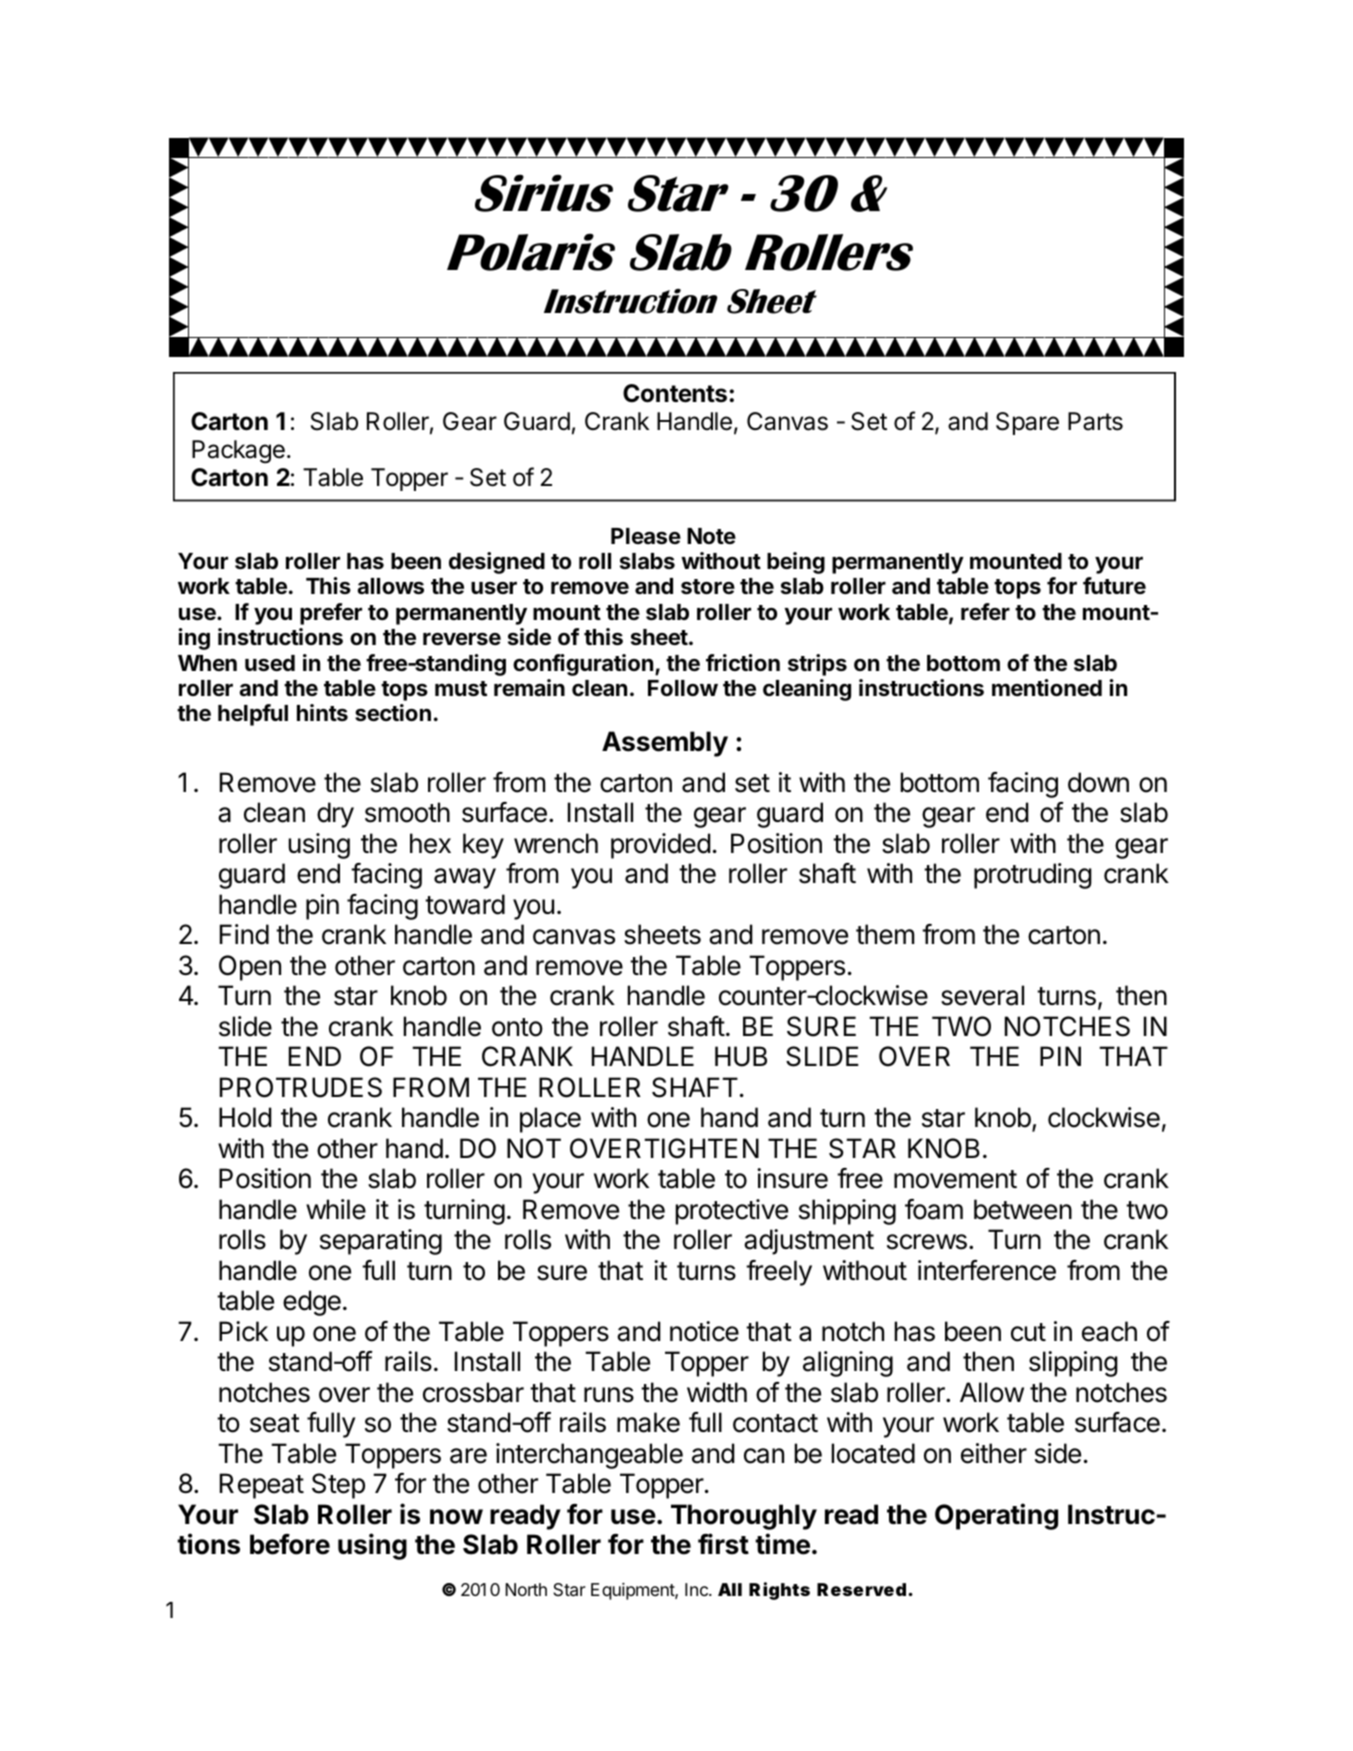 This screenshot has height=1751, width=1353. Describe the element at coordinates (250, 968) in the screenshot. I see `Open` at that location.
